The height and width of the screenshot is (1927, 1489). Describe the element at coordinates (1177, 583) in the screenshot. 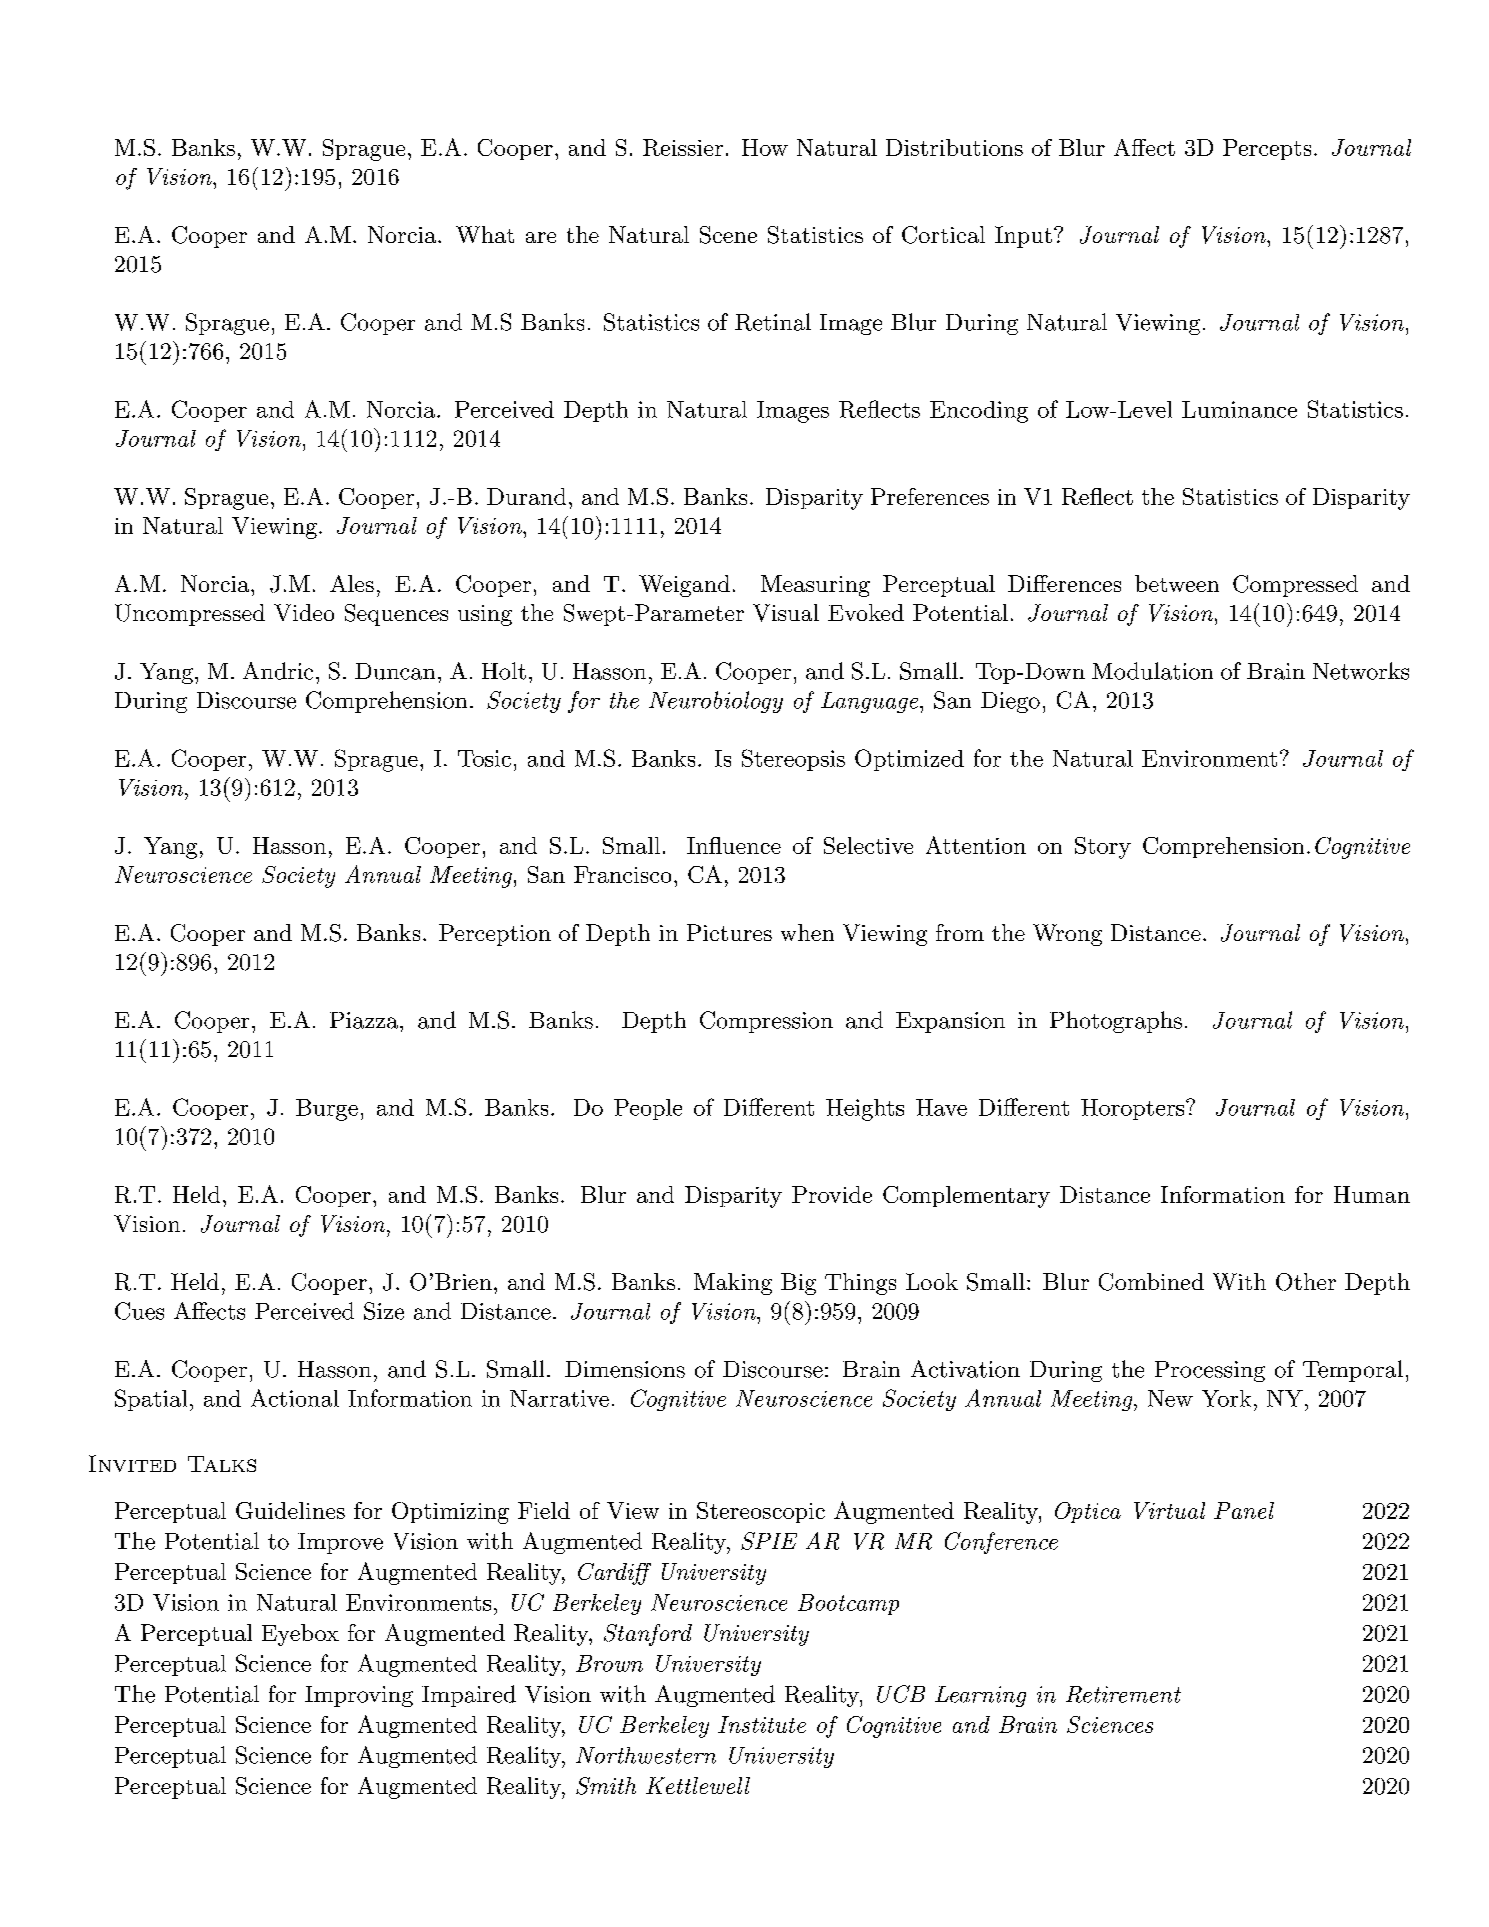

I see `between` at that location.
